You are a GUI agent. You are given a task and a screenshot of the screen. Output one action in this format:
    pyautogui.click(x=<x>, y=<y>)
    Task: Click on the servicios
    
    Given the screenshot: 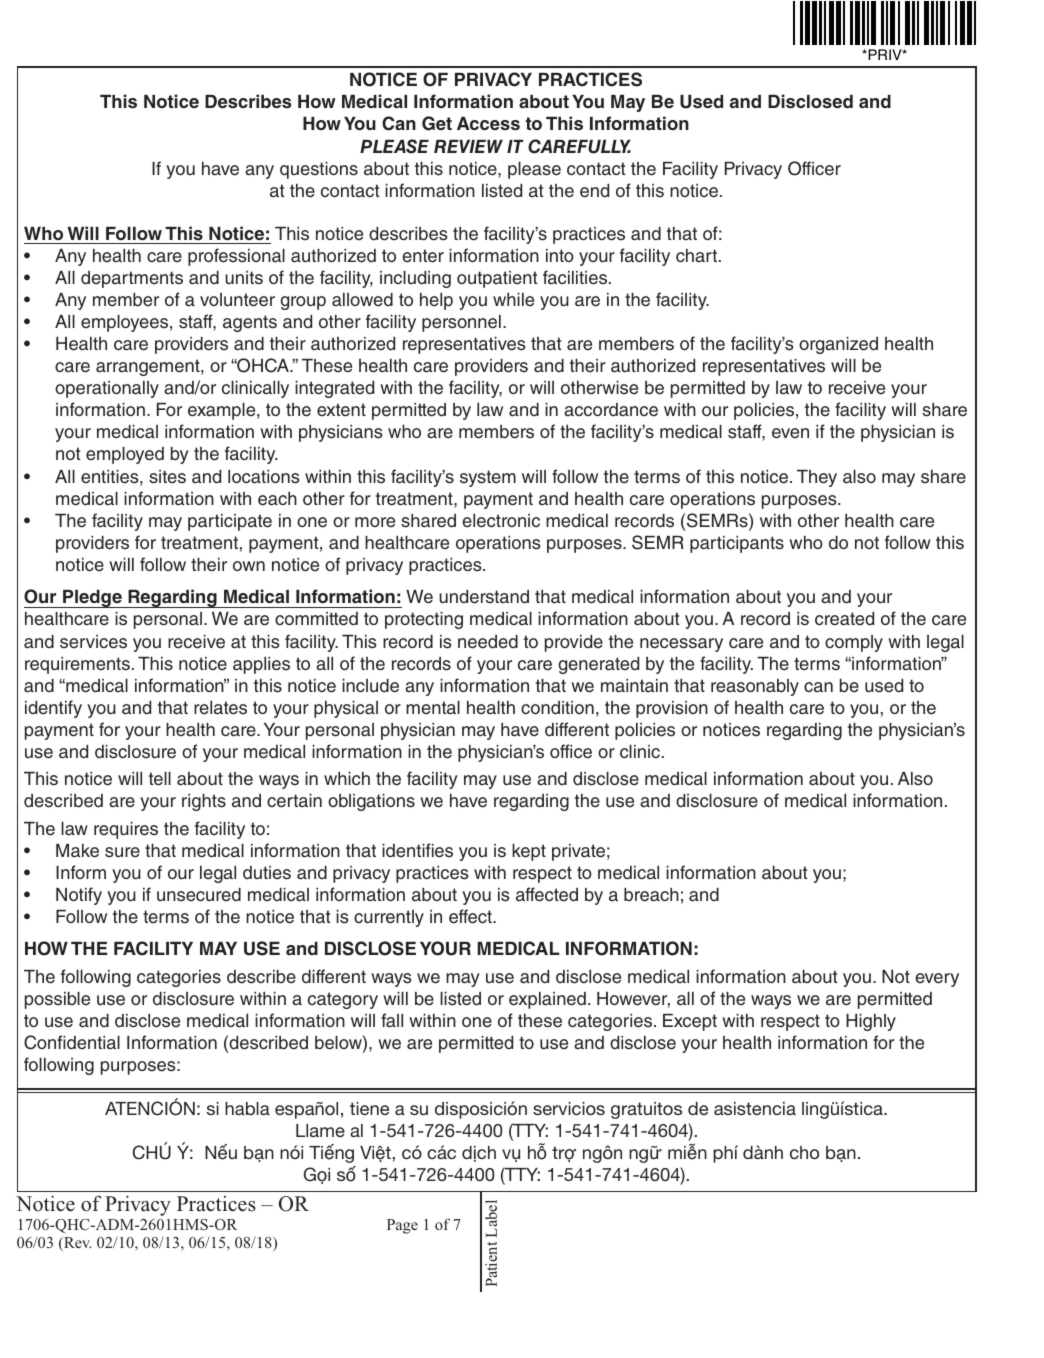 What is the action you would take?
    pyautogui.click(x=569, y=1108)
